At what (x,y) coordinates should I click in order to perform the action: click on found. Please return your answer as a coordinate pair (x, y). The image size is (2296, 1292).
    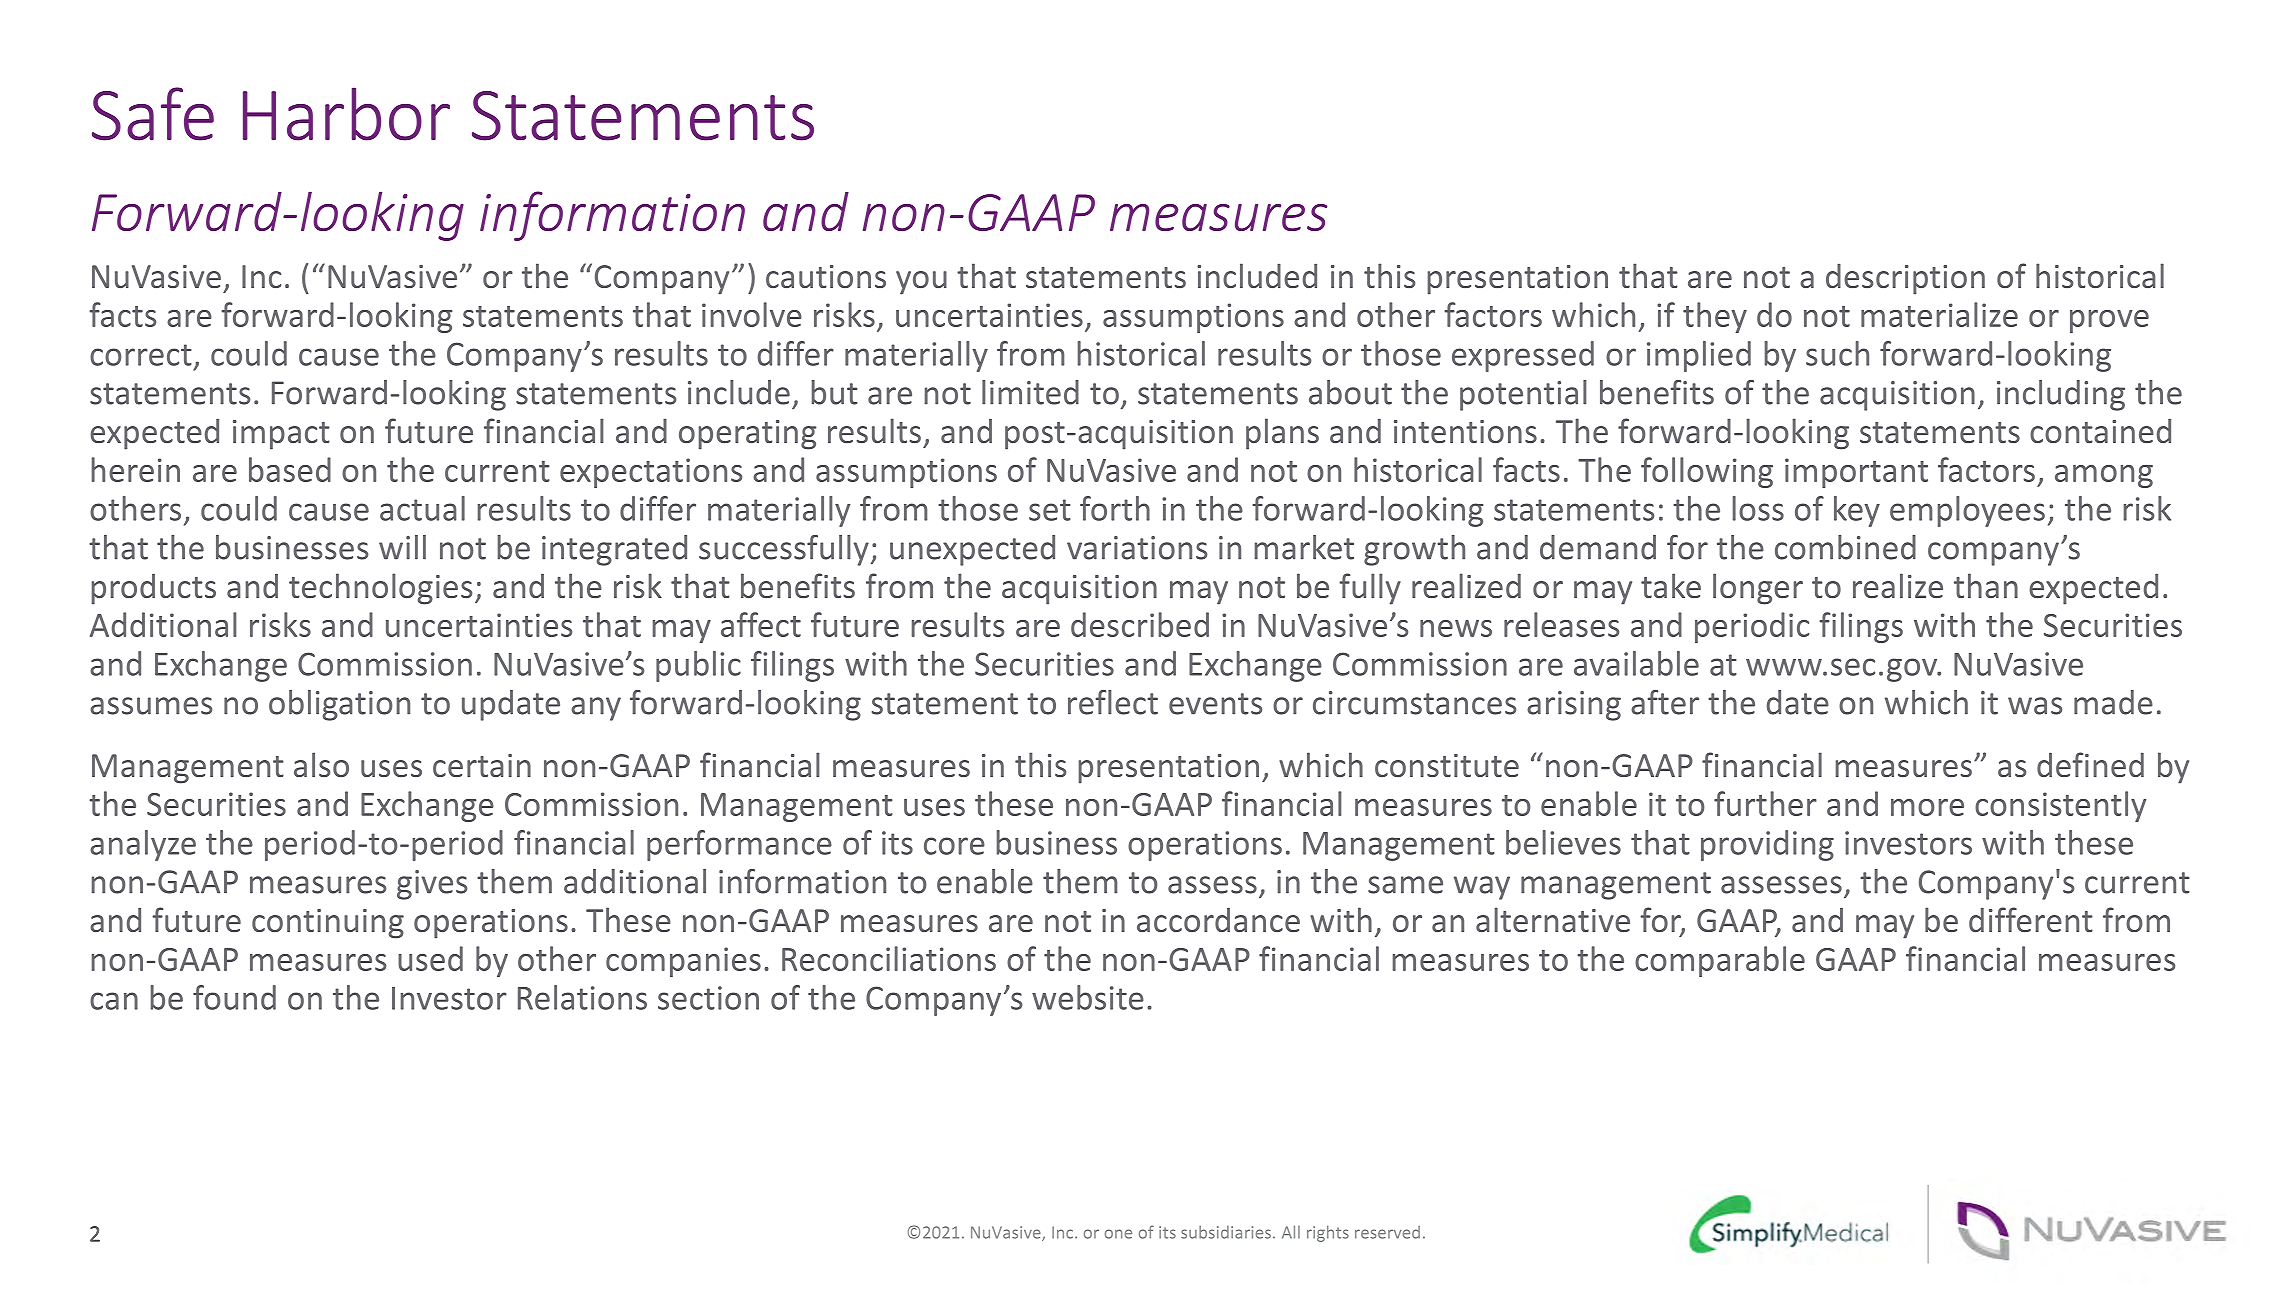
    Looking at the image, I should click on (234, 997).
